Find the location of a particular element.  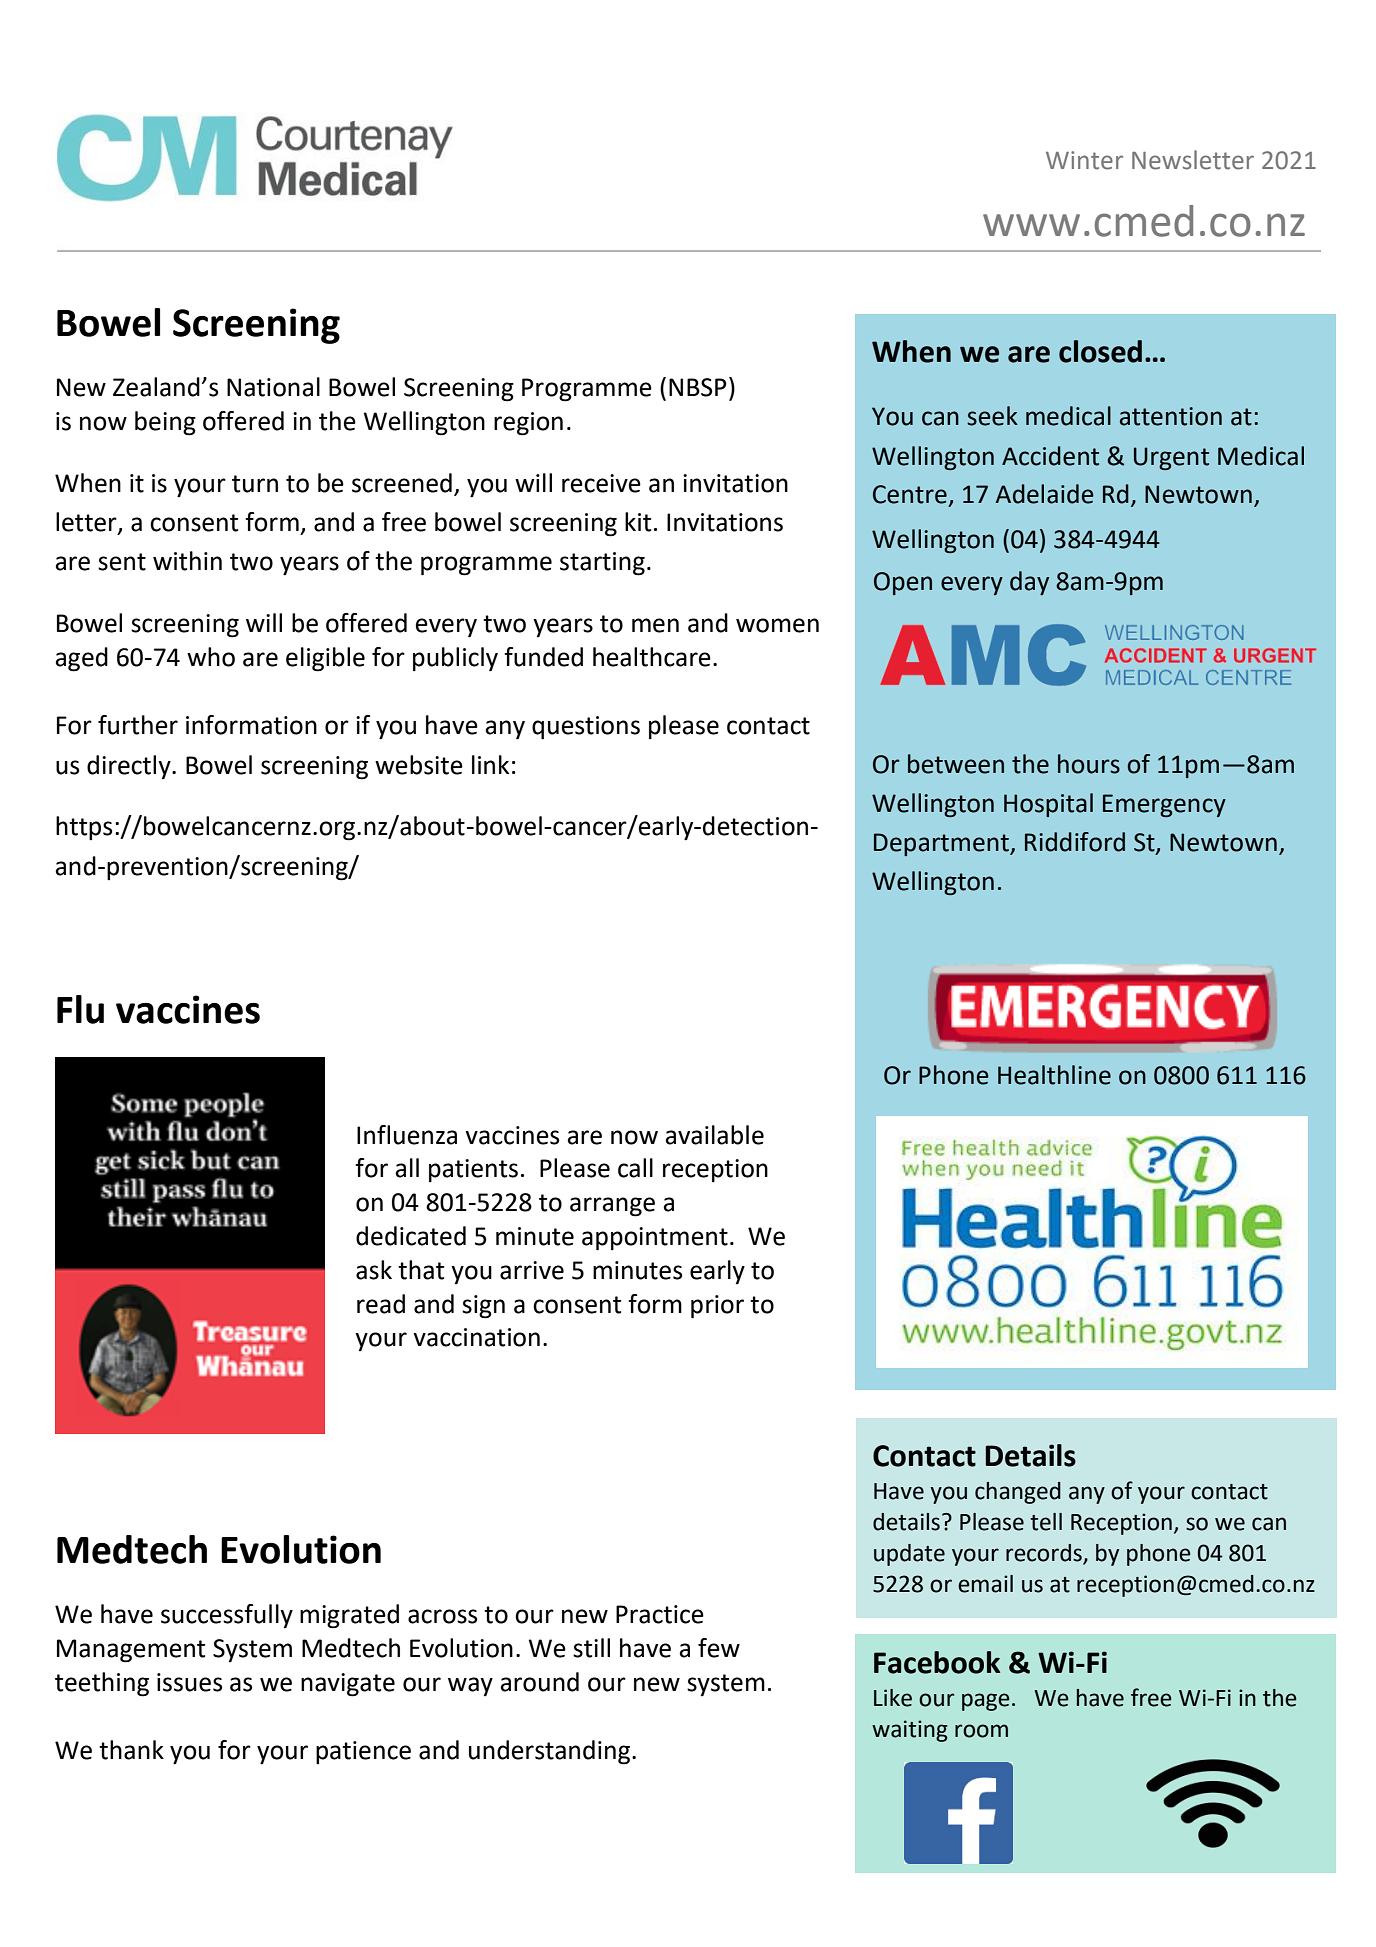

ask is located at coordinates (374, 1270).
